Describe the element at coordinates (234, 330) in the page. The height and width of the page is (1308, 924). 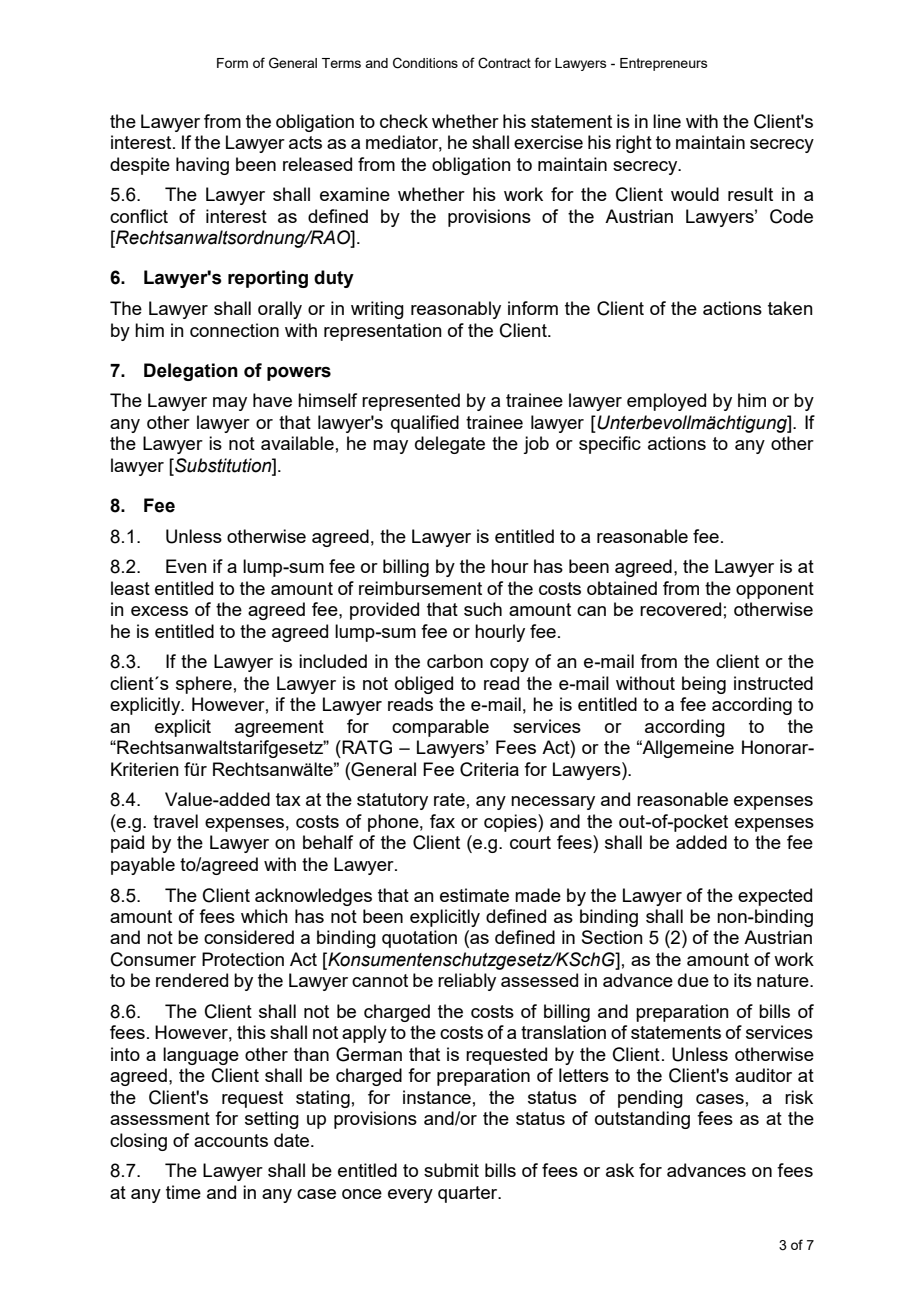
I see `connection` at that location.
